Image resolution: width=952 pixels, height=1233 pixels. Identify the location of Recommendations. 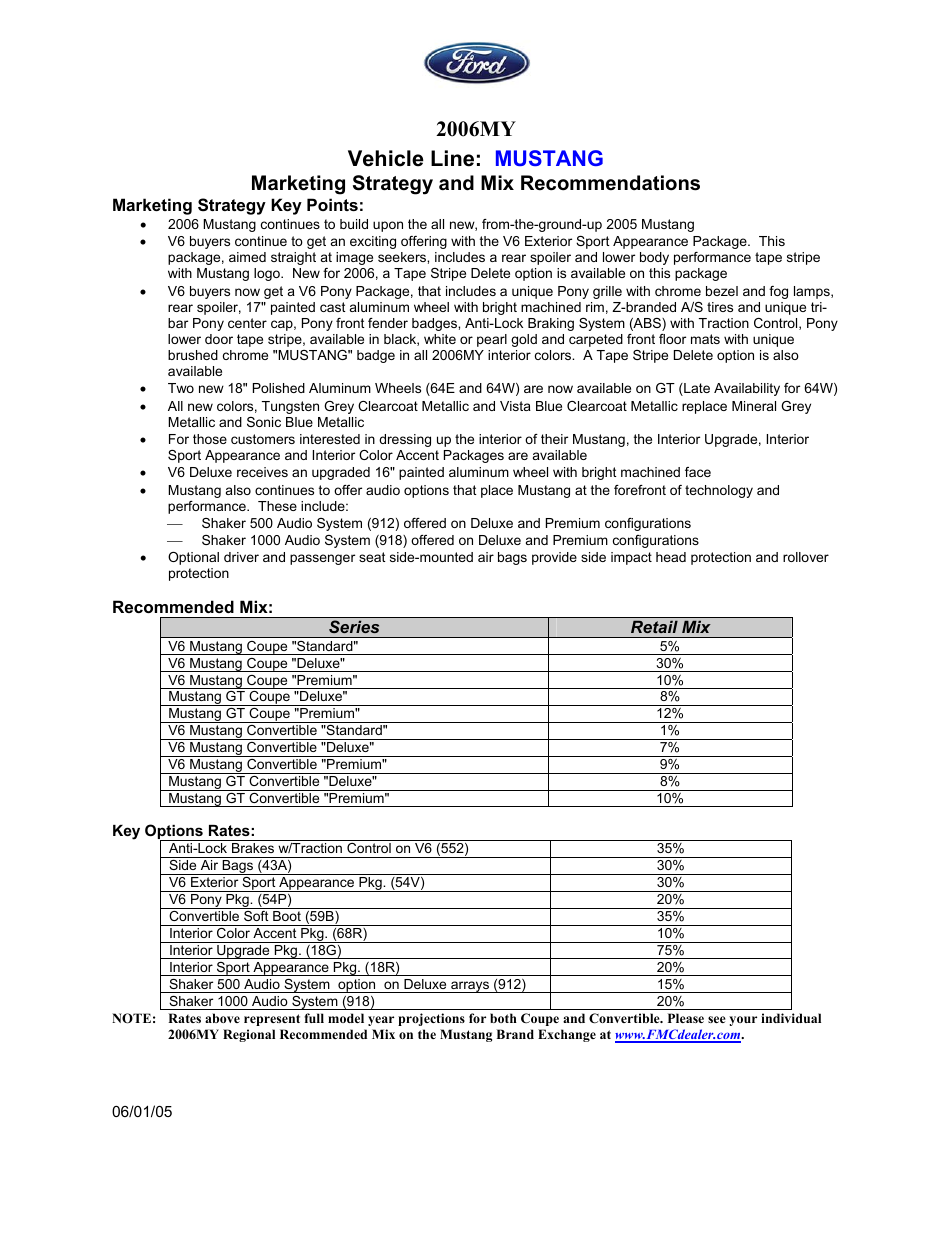
(610, 183).
